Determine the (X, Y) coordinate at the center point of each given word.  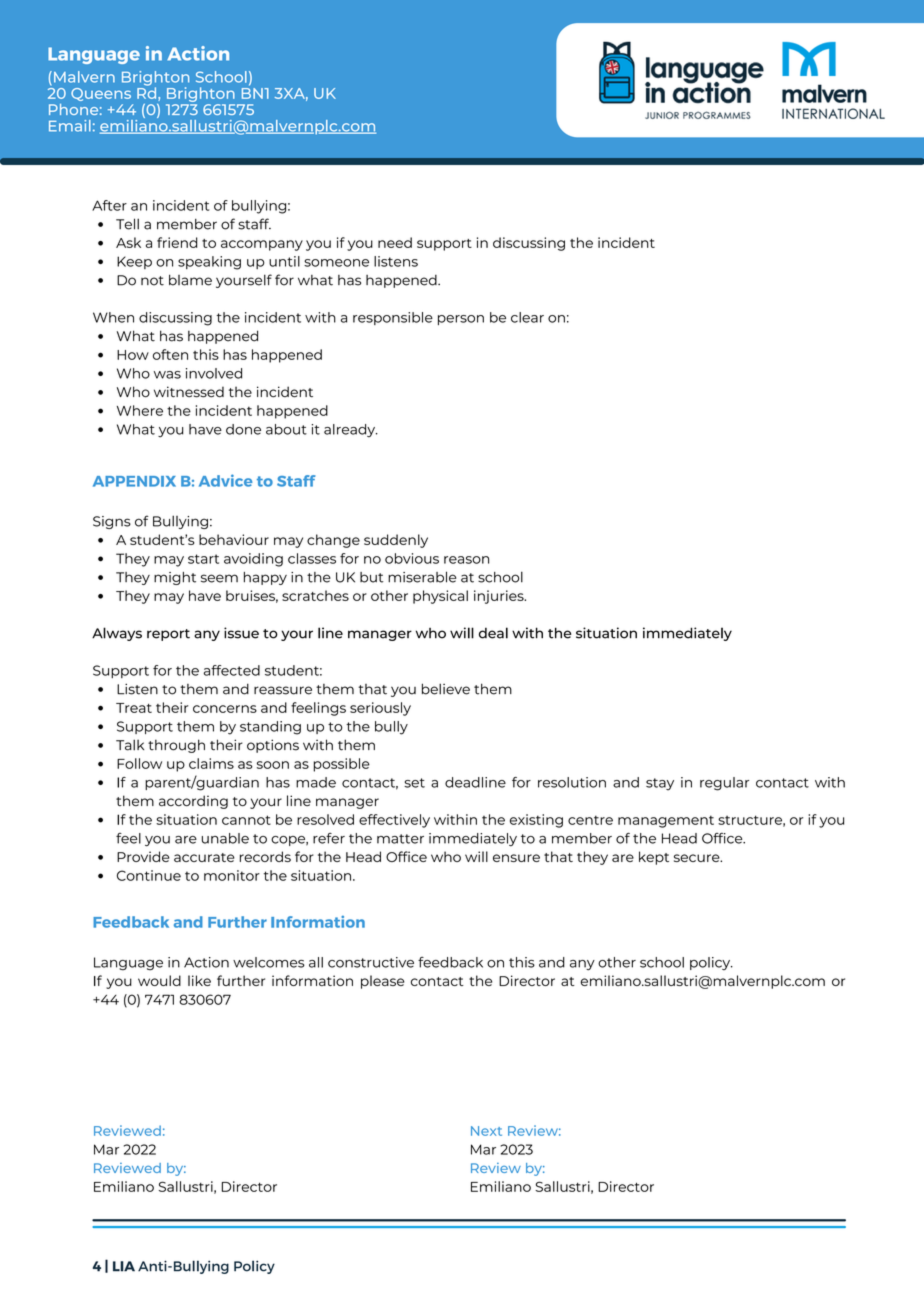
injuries (500, 597)
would (159, 980)
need (395, 242)
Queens (101, 94)
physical (440, 597)
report (168, 635)
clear (527, 317)
